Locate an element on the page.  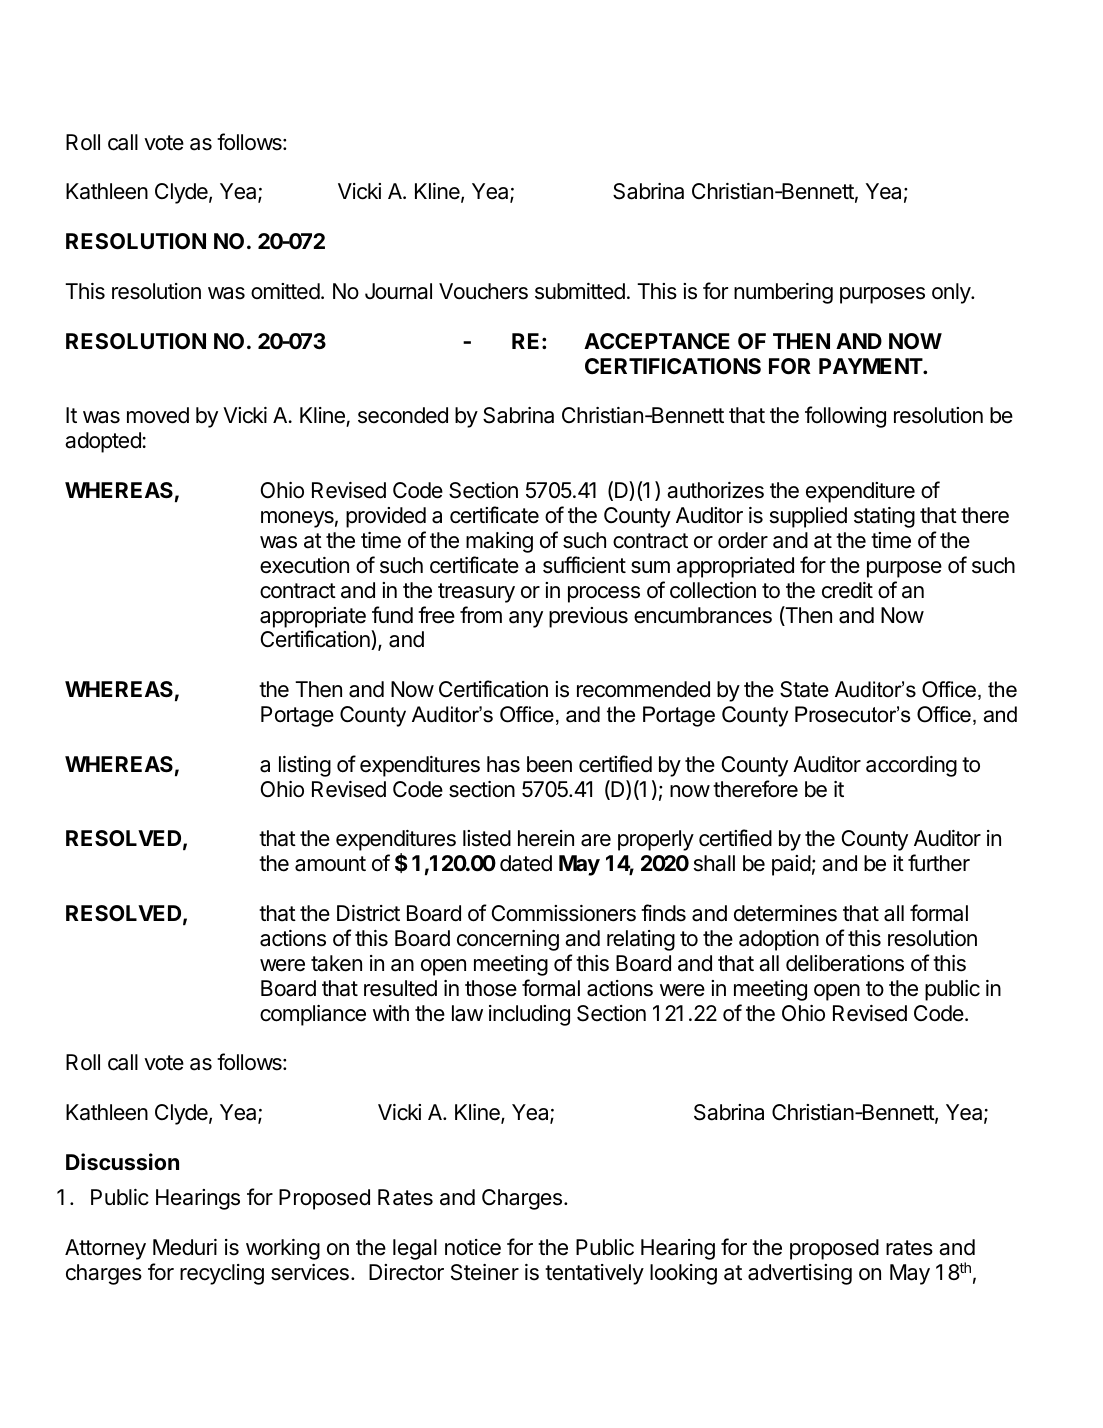
Vouchers is located at coordinates (483, 291).
